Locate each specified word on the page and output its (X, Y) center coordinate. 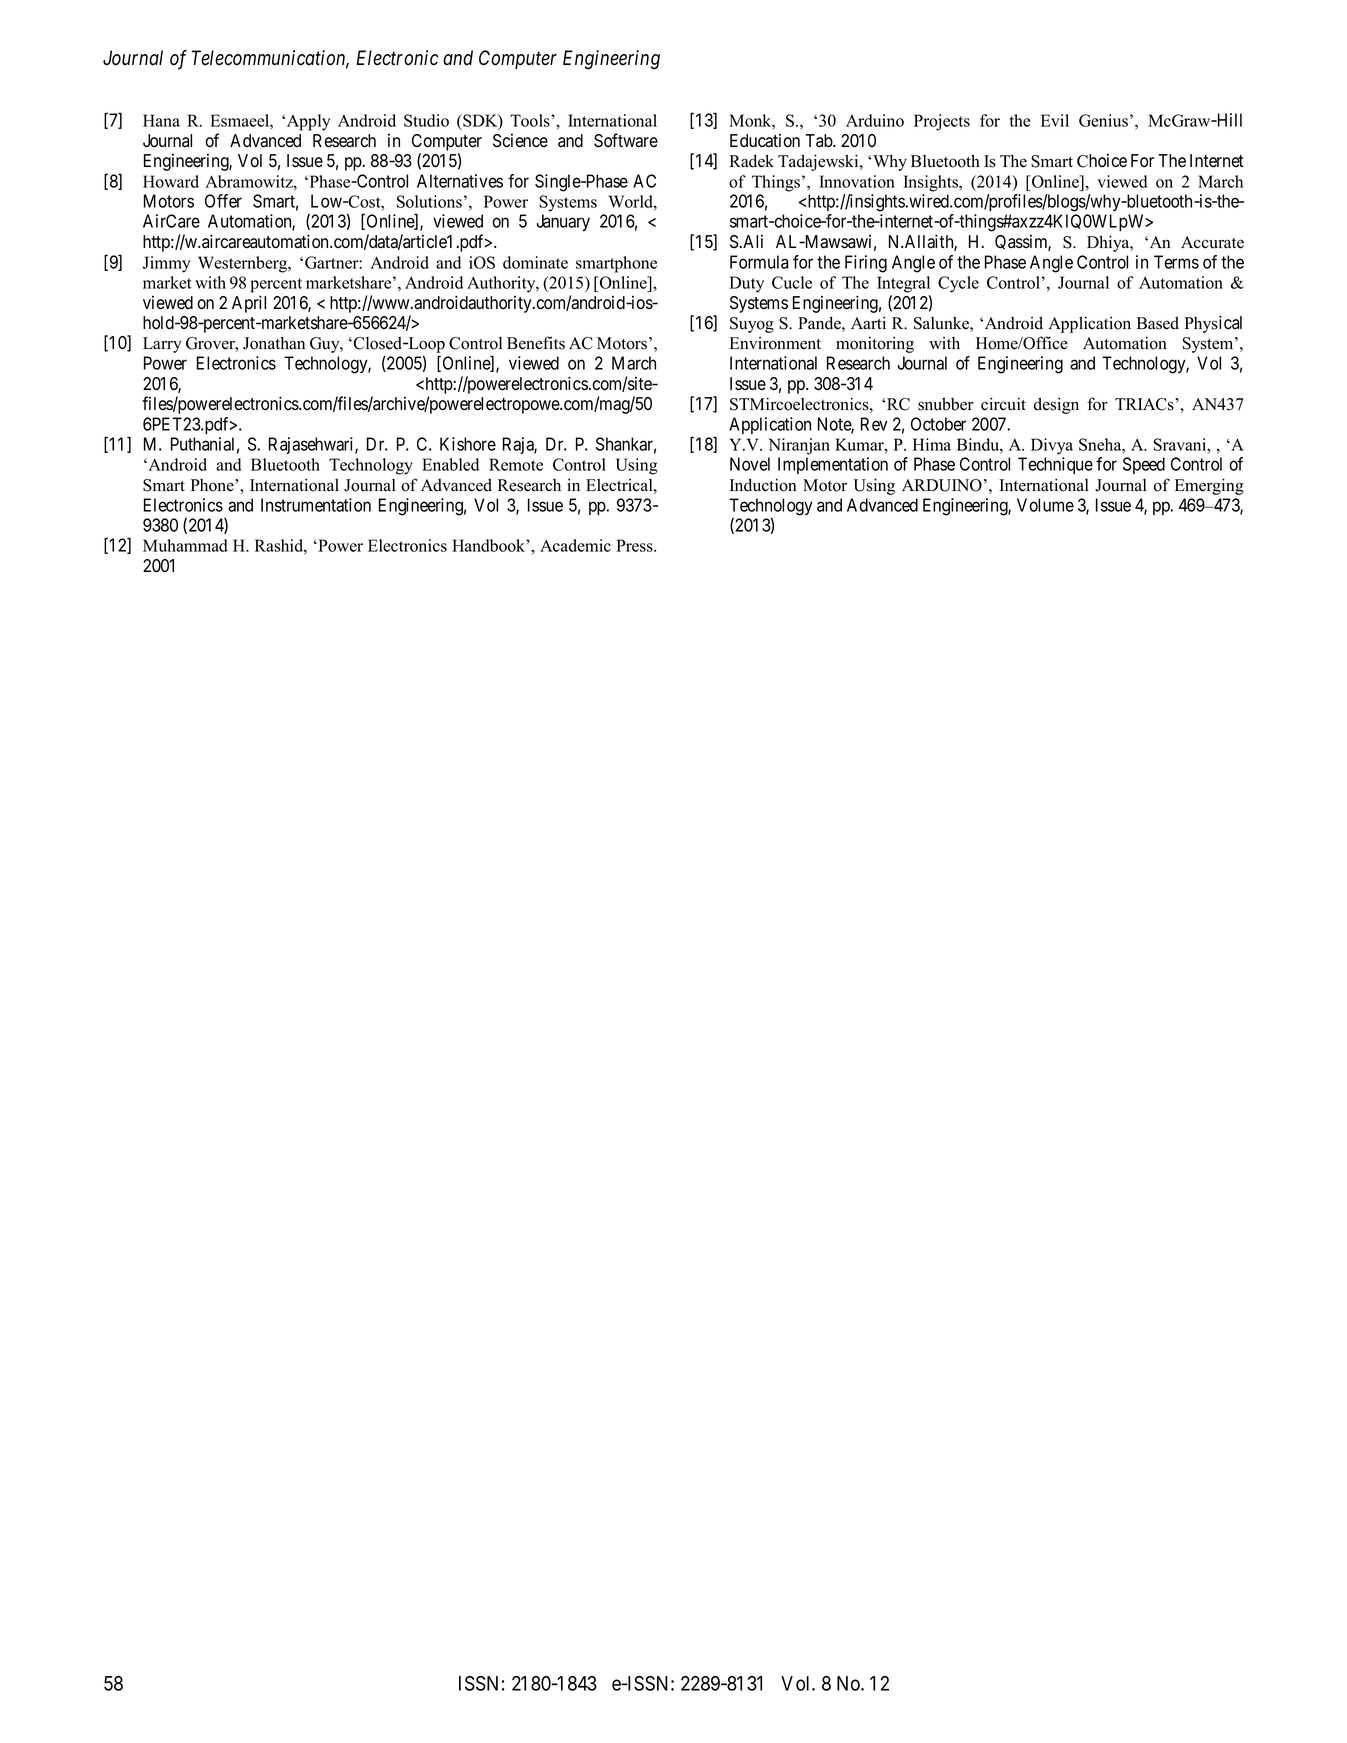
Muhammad (185, 545)
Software (626, 140)
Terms (1176, 262)
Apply (307, 122)
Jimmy (167, 264)
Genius (1103, 120)
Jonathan (274, 343)
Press (635, 545)
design (1056, 405)
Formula (759, 262)
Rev (874, 424)
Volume (1045, 505)
